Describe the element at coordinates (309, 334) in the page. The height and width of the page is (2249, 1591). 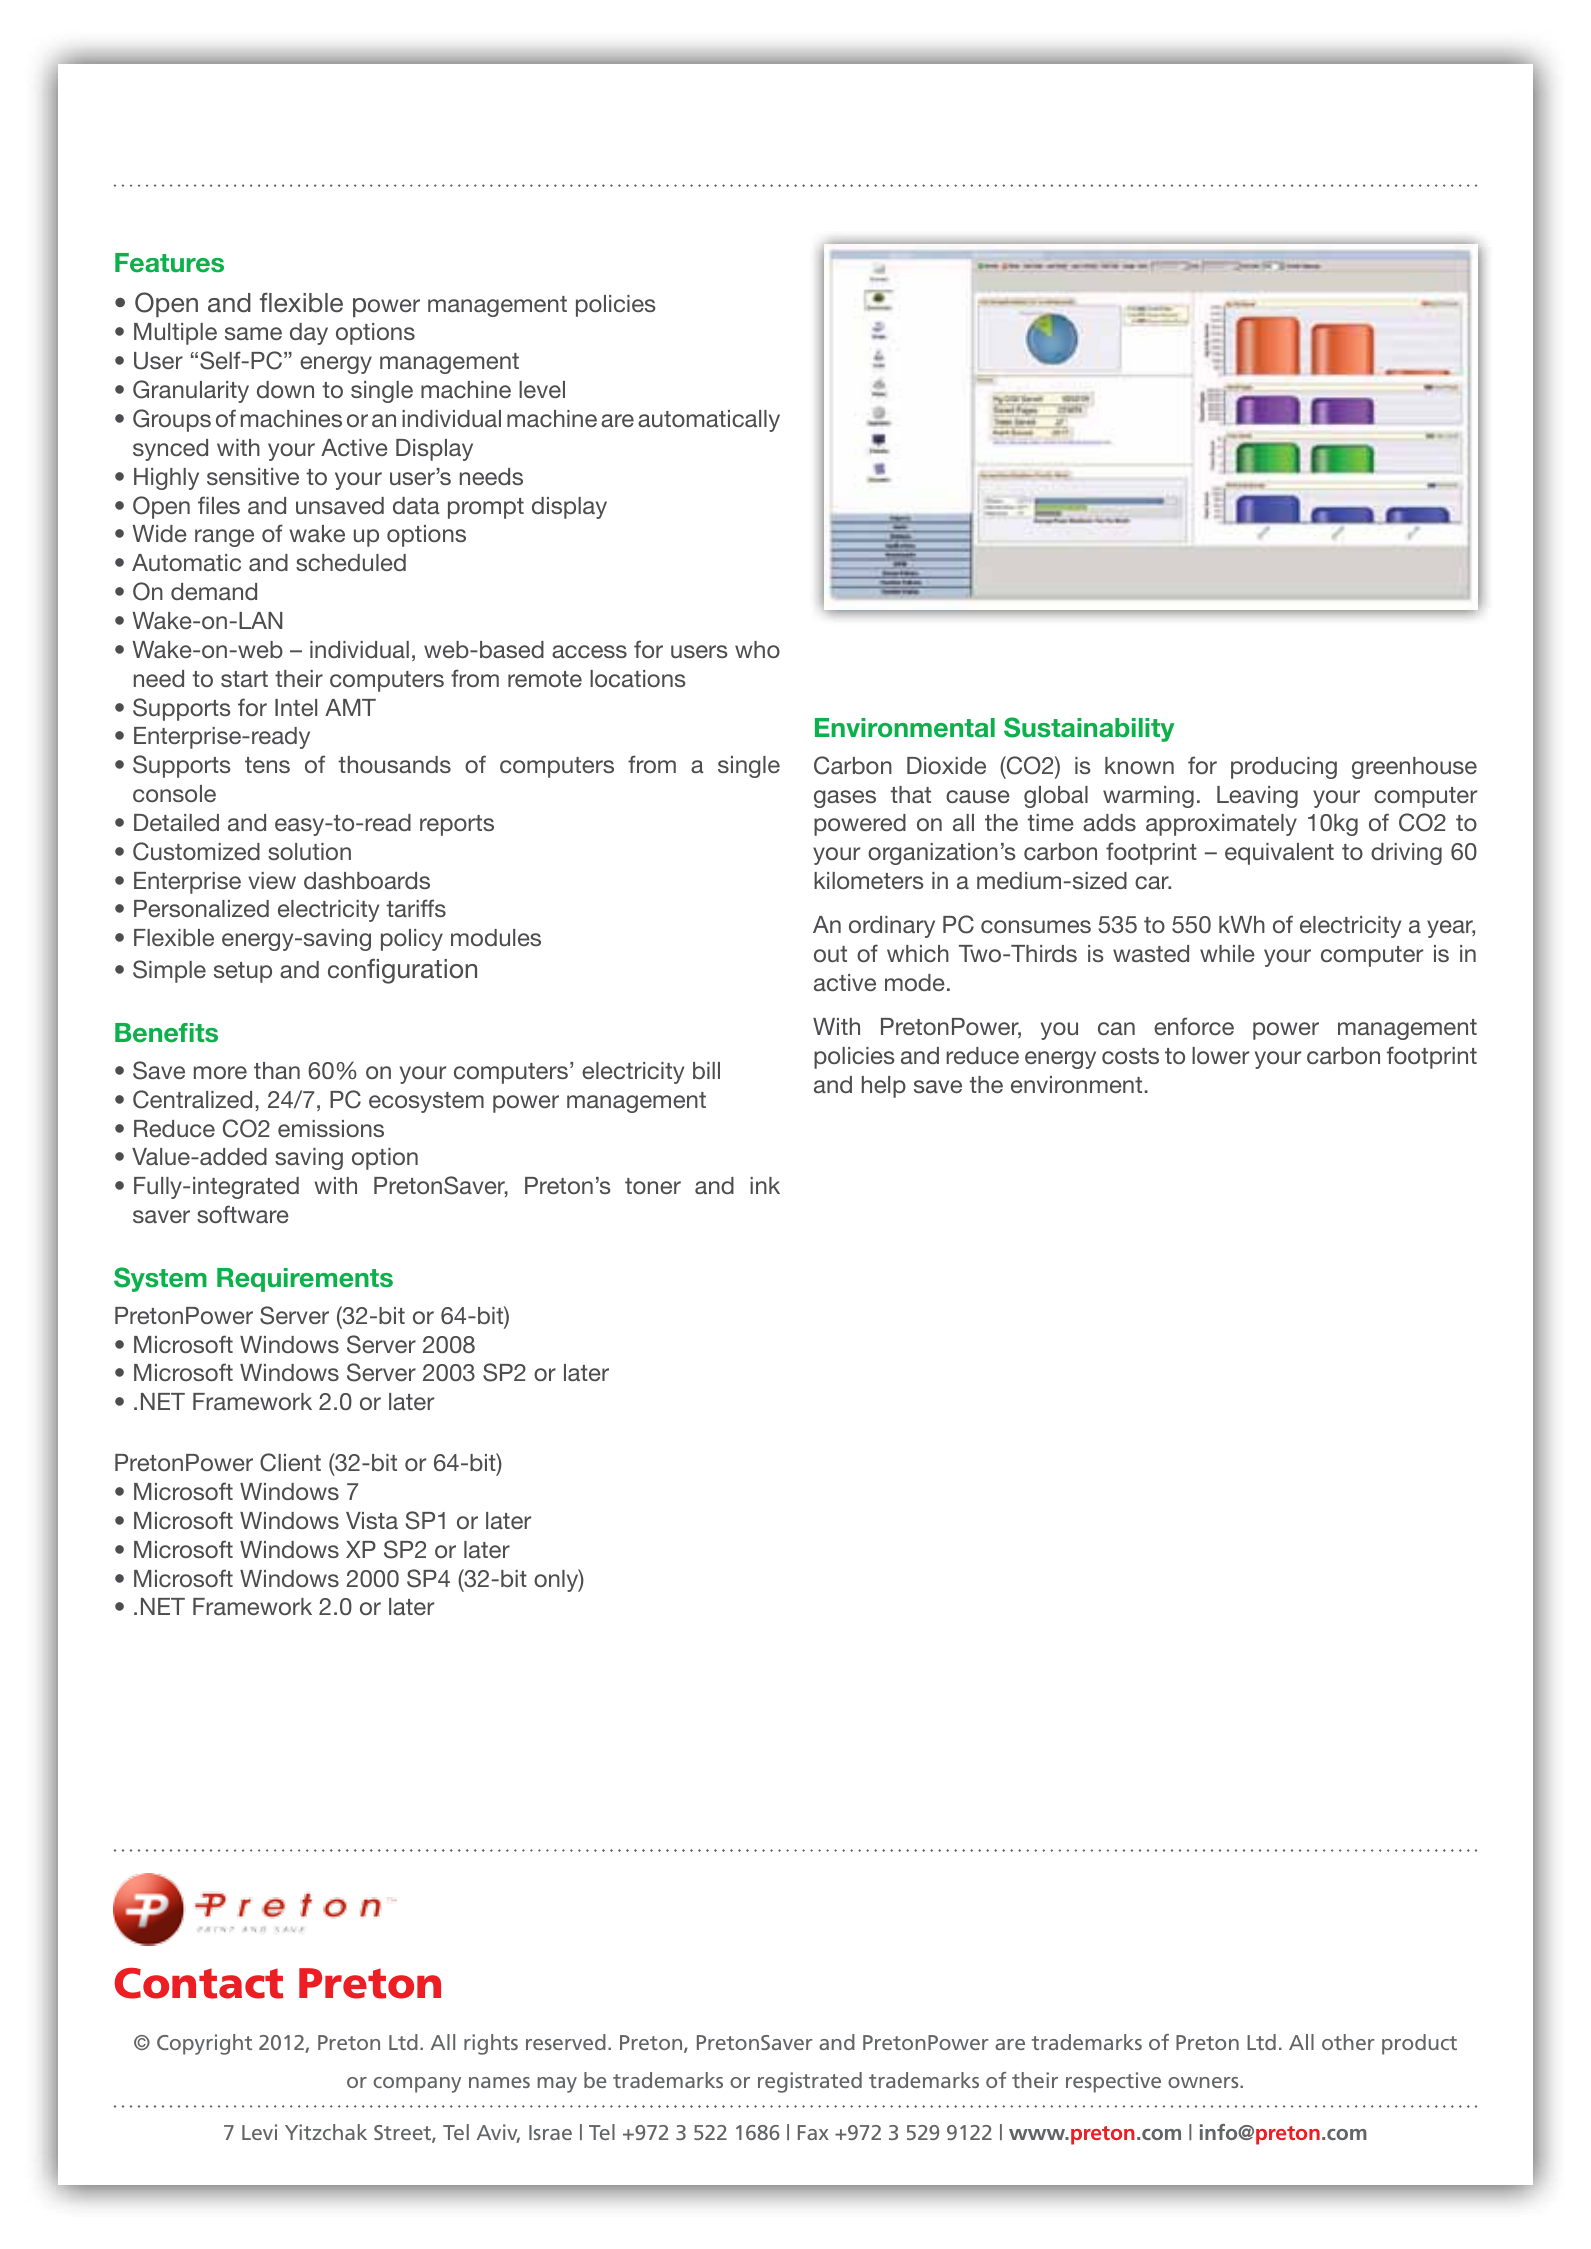
I see `day` at that location.
